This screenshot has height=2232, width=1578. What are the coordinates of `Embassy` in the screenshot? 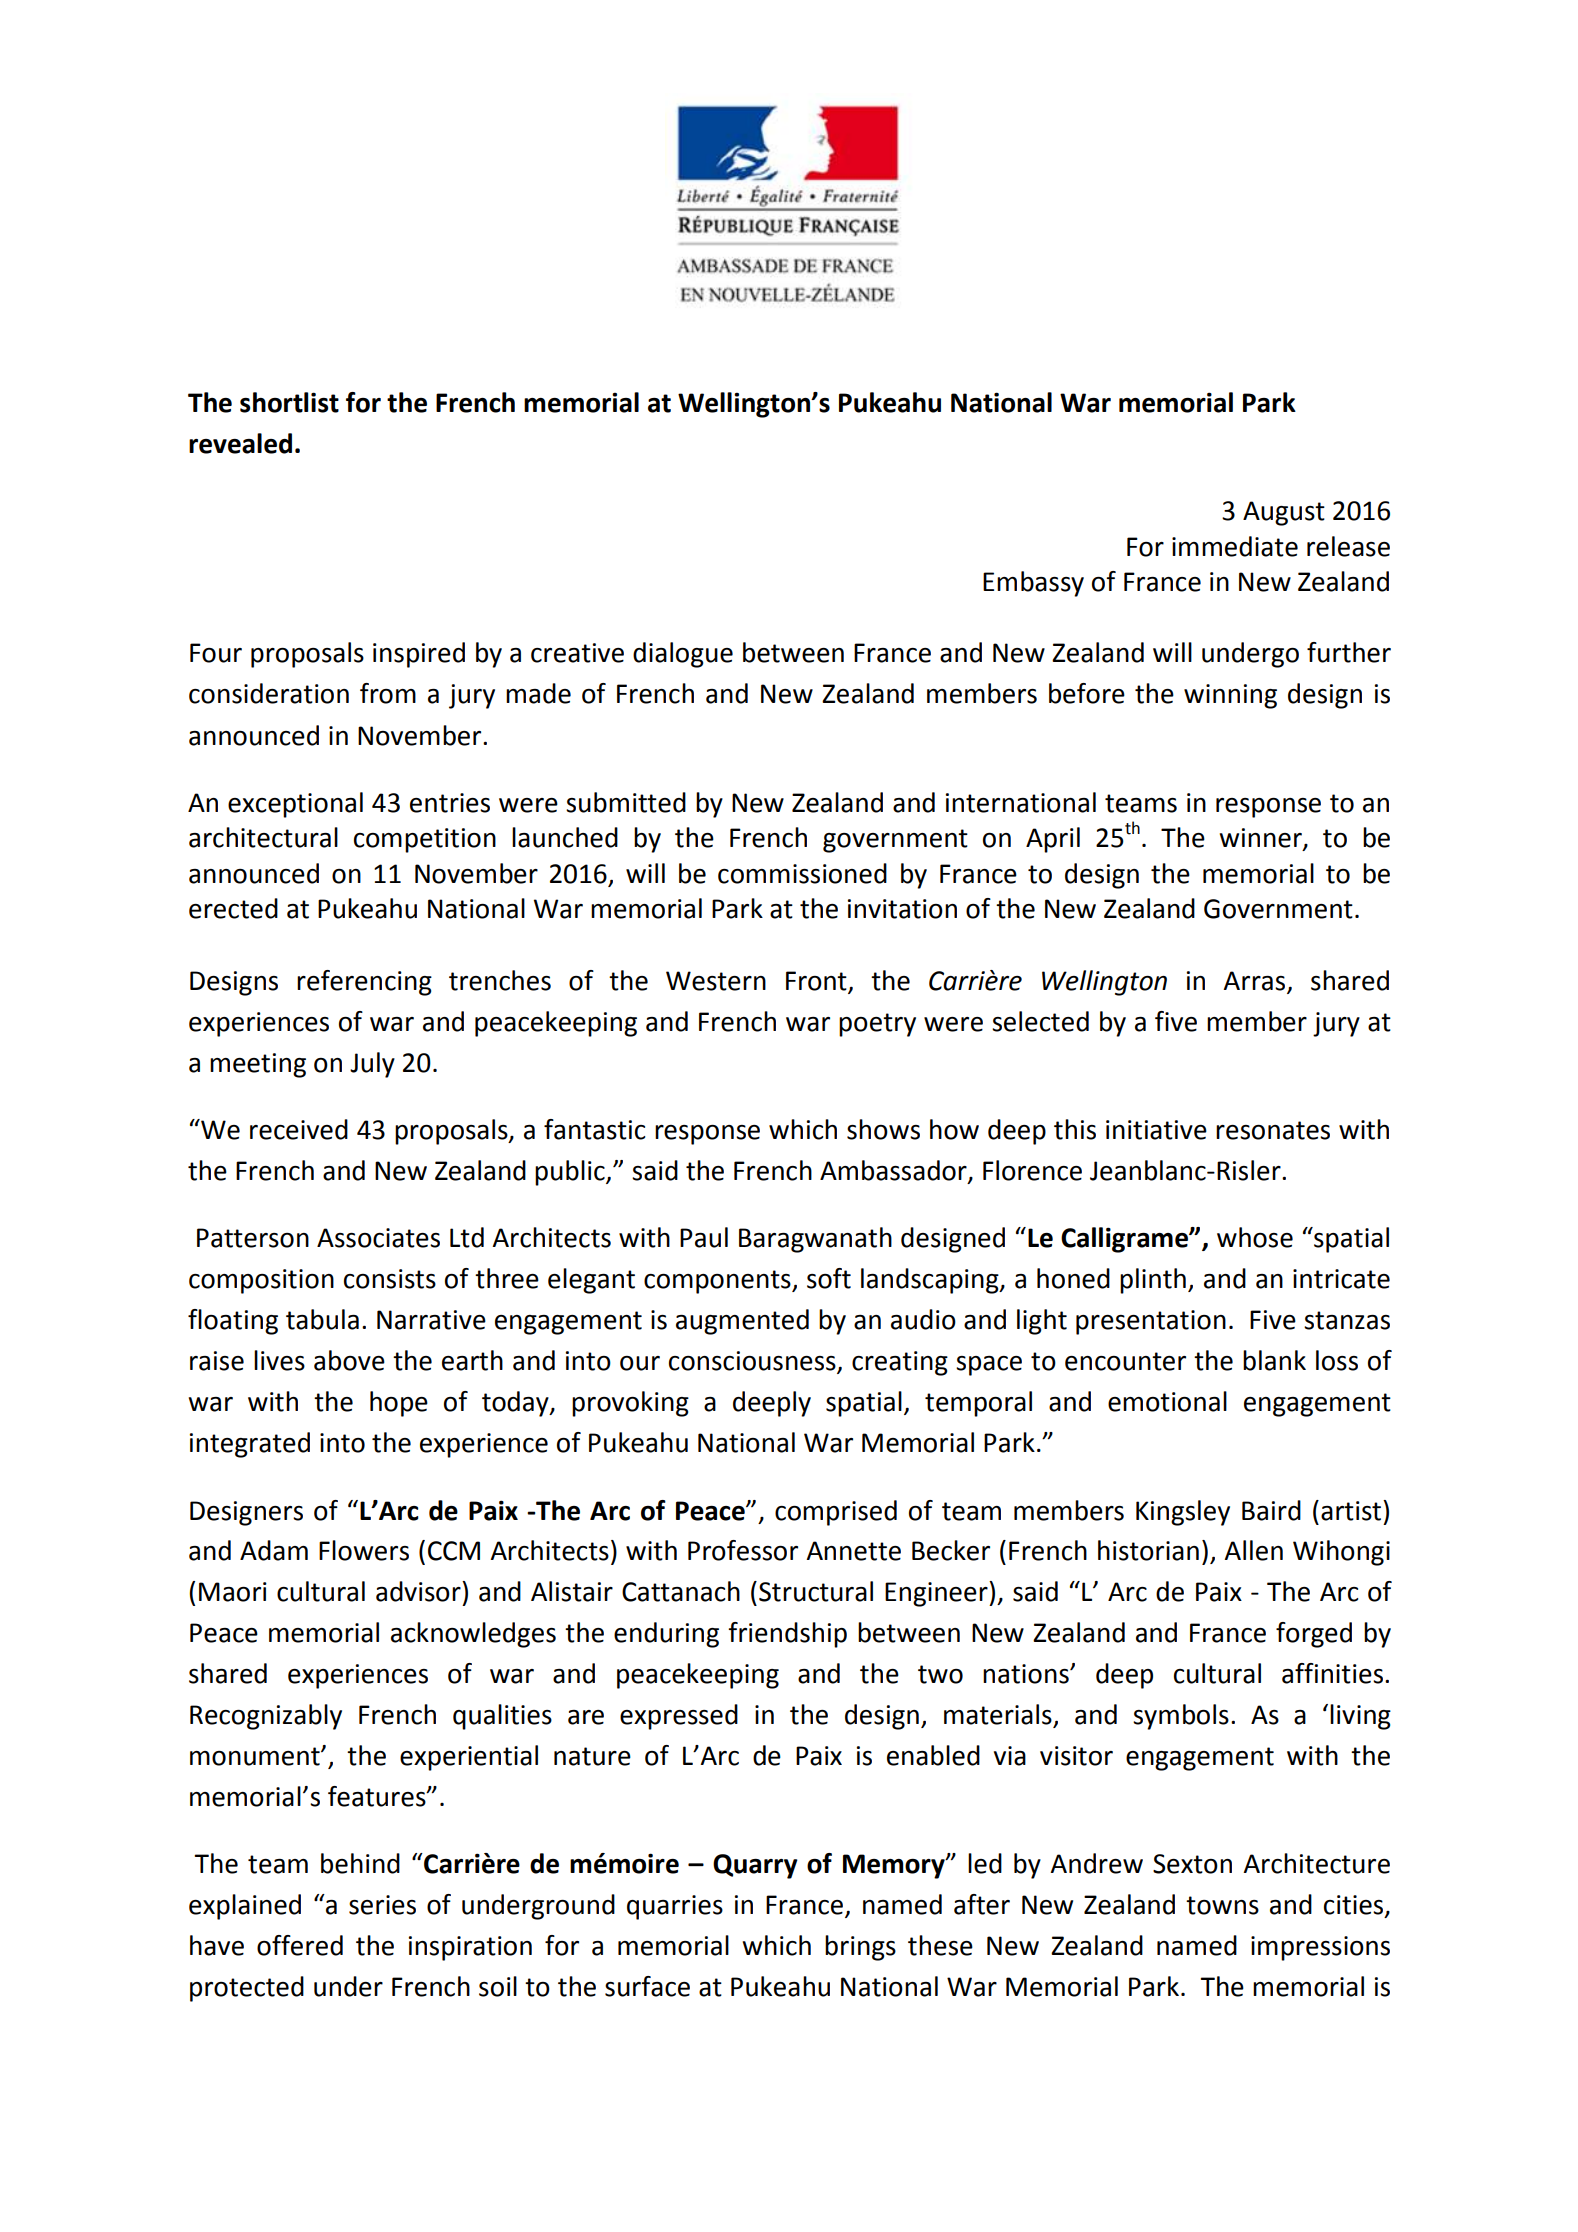 It's located at (1033, 584).
